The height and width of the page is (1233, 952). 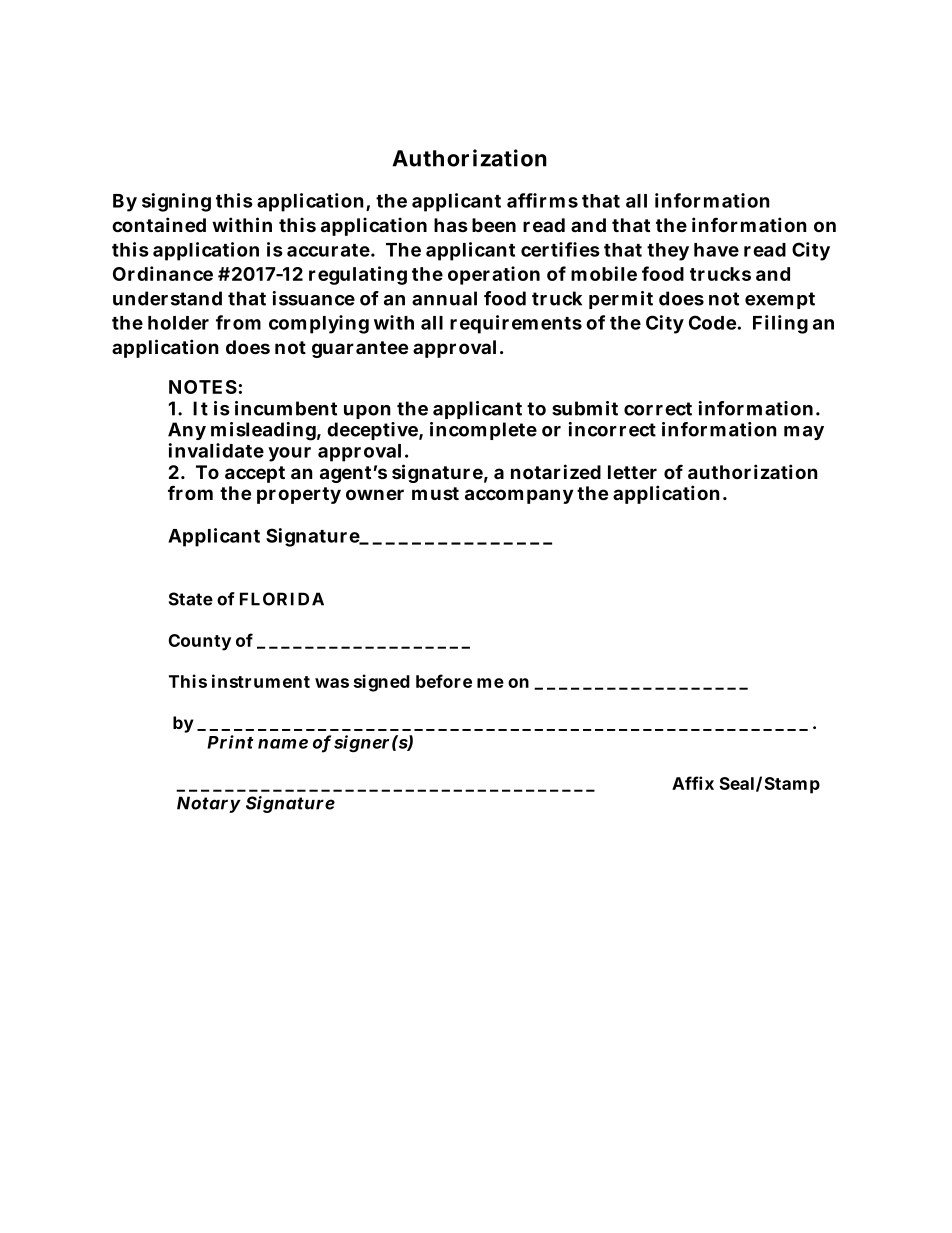 What do you see at coordinates (585, 408) in the page?
I see `submit` at bounding box center [585, 408].
